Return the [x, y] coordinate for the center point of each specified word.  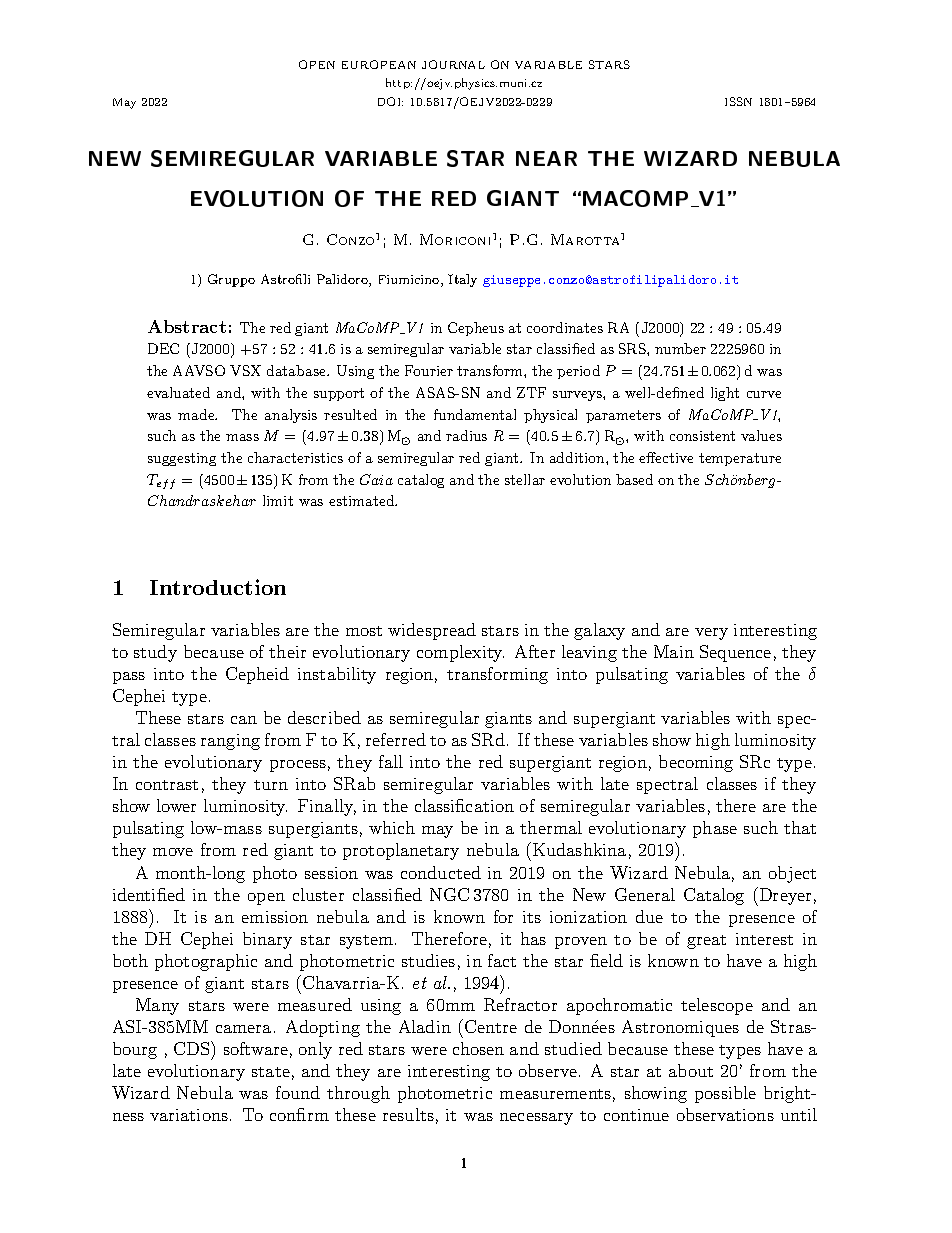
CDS [193, 1048]
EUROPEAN [379, 64]
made [197, 414]
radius [466, 435]
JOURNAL [453, 64]
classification [464, 805]
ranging [230, 742]
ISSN [738, 101]
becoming [696, 763]
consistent [702, 436]
